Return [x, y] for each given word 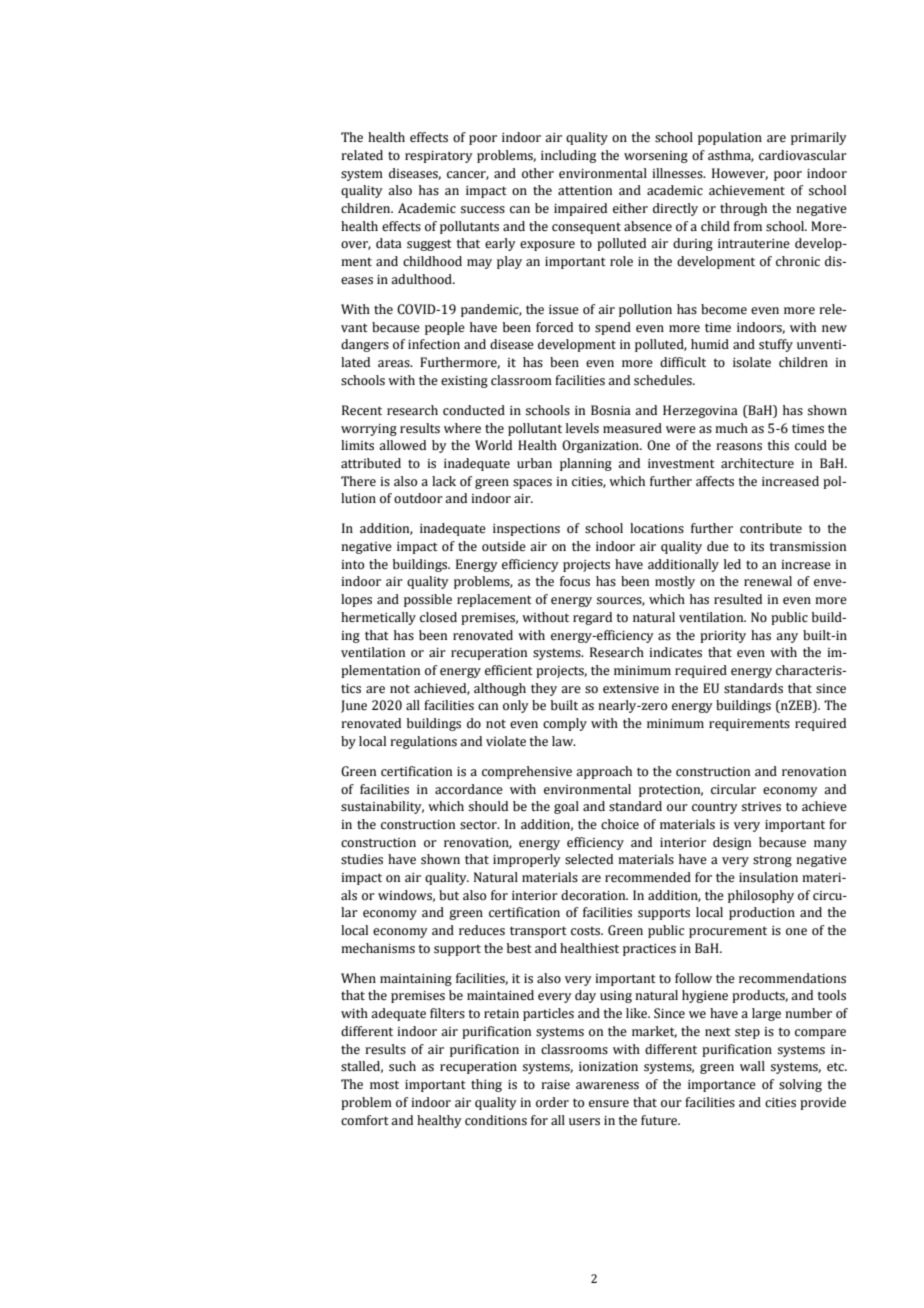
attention [585, 191]
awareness [607, 1086]
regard [592, 618]
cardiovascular [803, 155]
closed [438, 617]
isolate [752, 362]
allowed [402, 445]
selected [589, 859]
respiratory [439, 157]
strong [772, 861]
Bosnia [611, 410]
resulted [738, 599]
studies [362, 859]
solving [800, 1085]
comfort [365, 1120]
